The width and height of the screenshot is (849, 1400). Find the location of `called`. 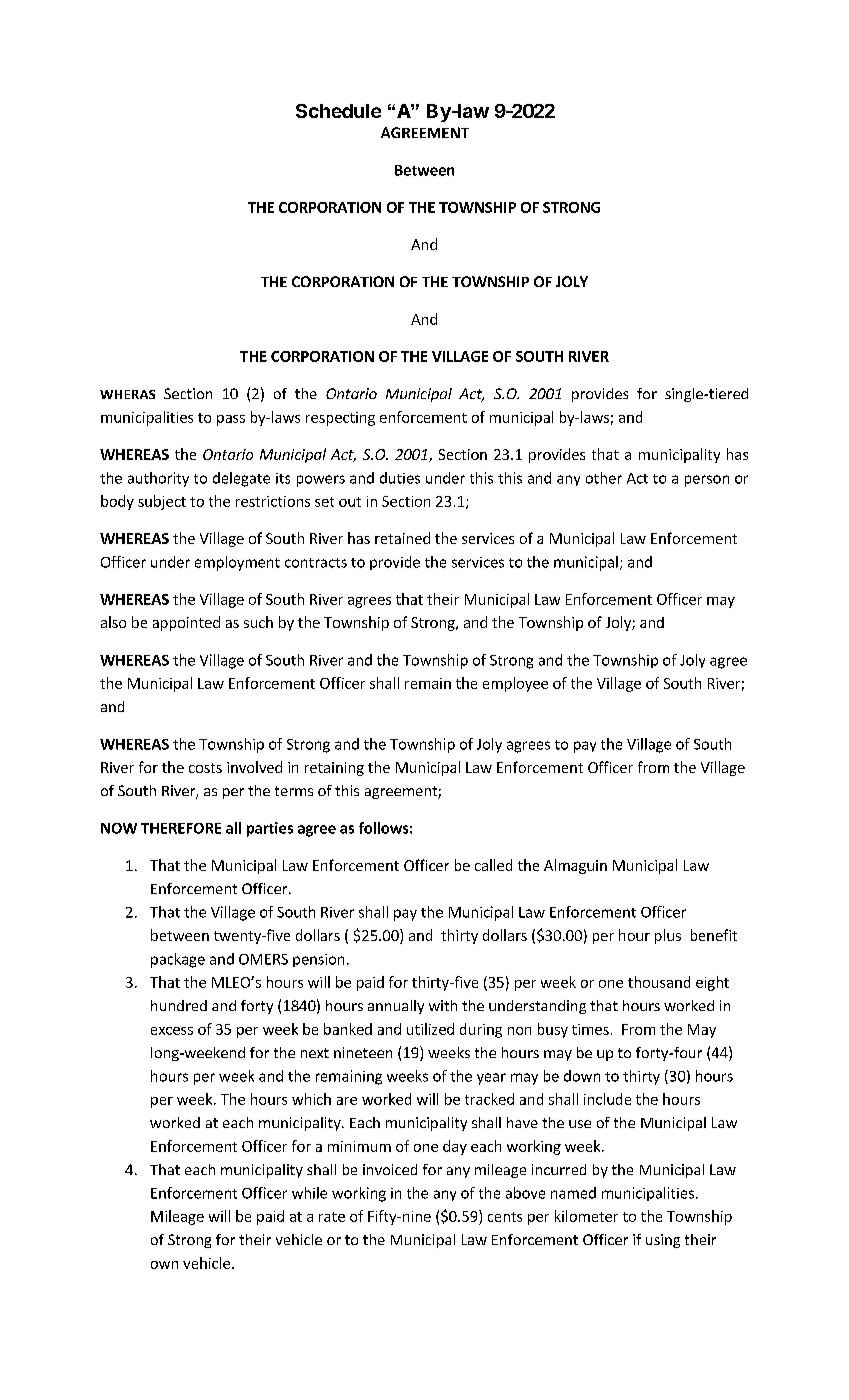

called is located at coordinates (493, 865).
